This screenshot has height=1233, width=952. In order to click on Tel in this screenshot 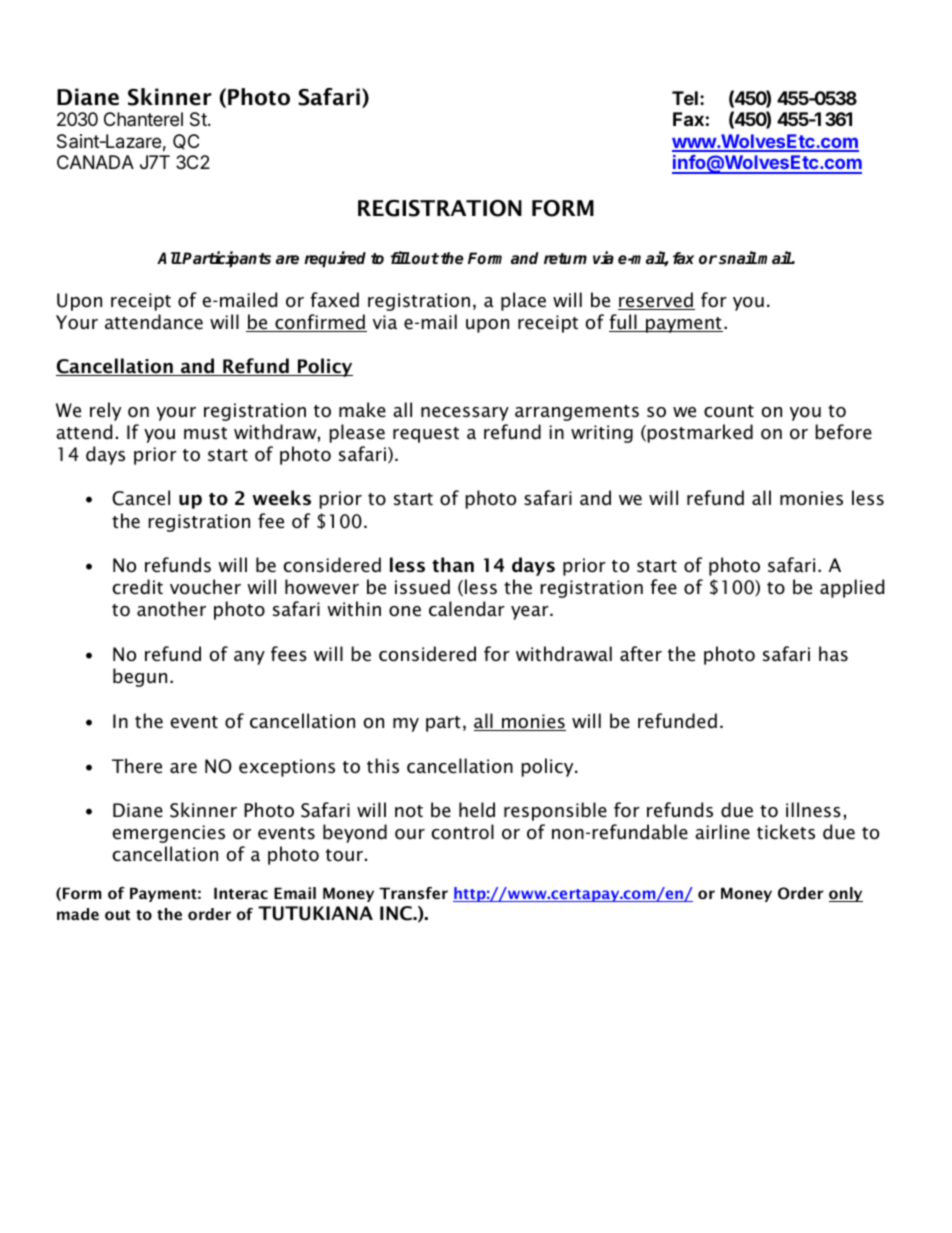, I will do `click(685, 98)`.
